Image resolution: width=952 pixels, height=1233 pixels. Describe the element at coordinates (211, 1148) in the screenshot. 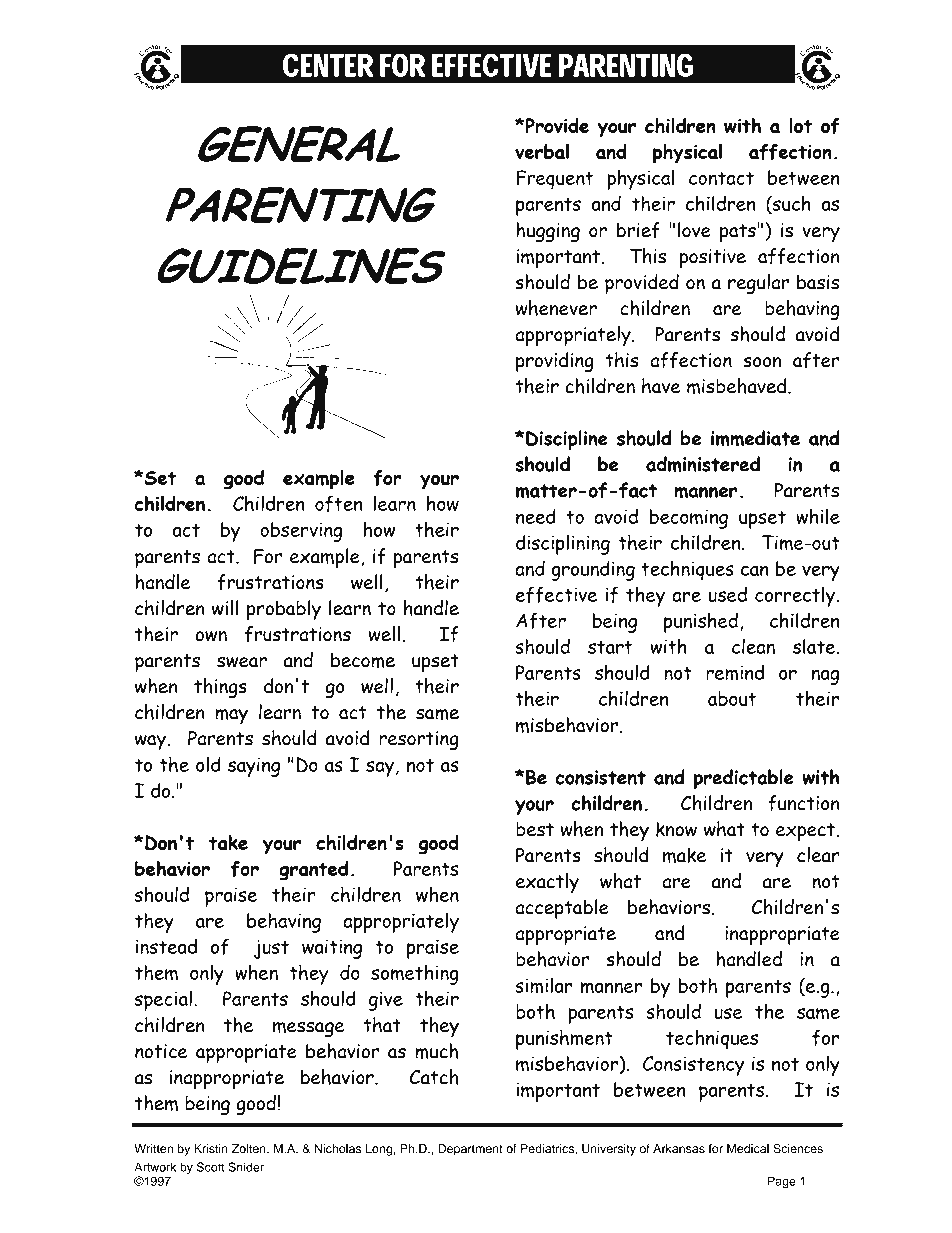

I see `Kristin` at that location.
